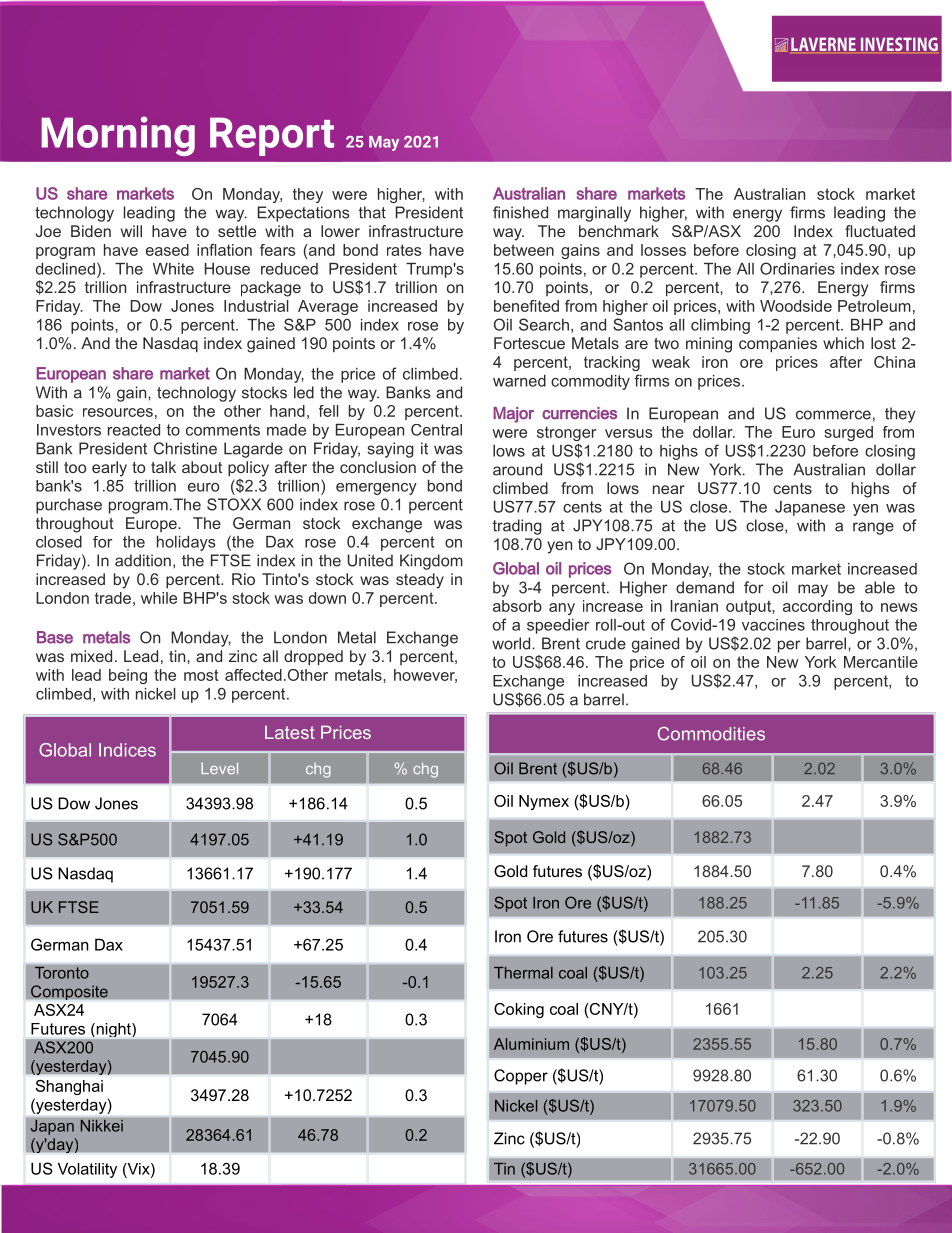  I want to click on talk, so click(163, 467).
